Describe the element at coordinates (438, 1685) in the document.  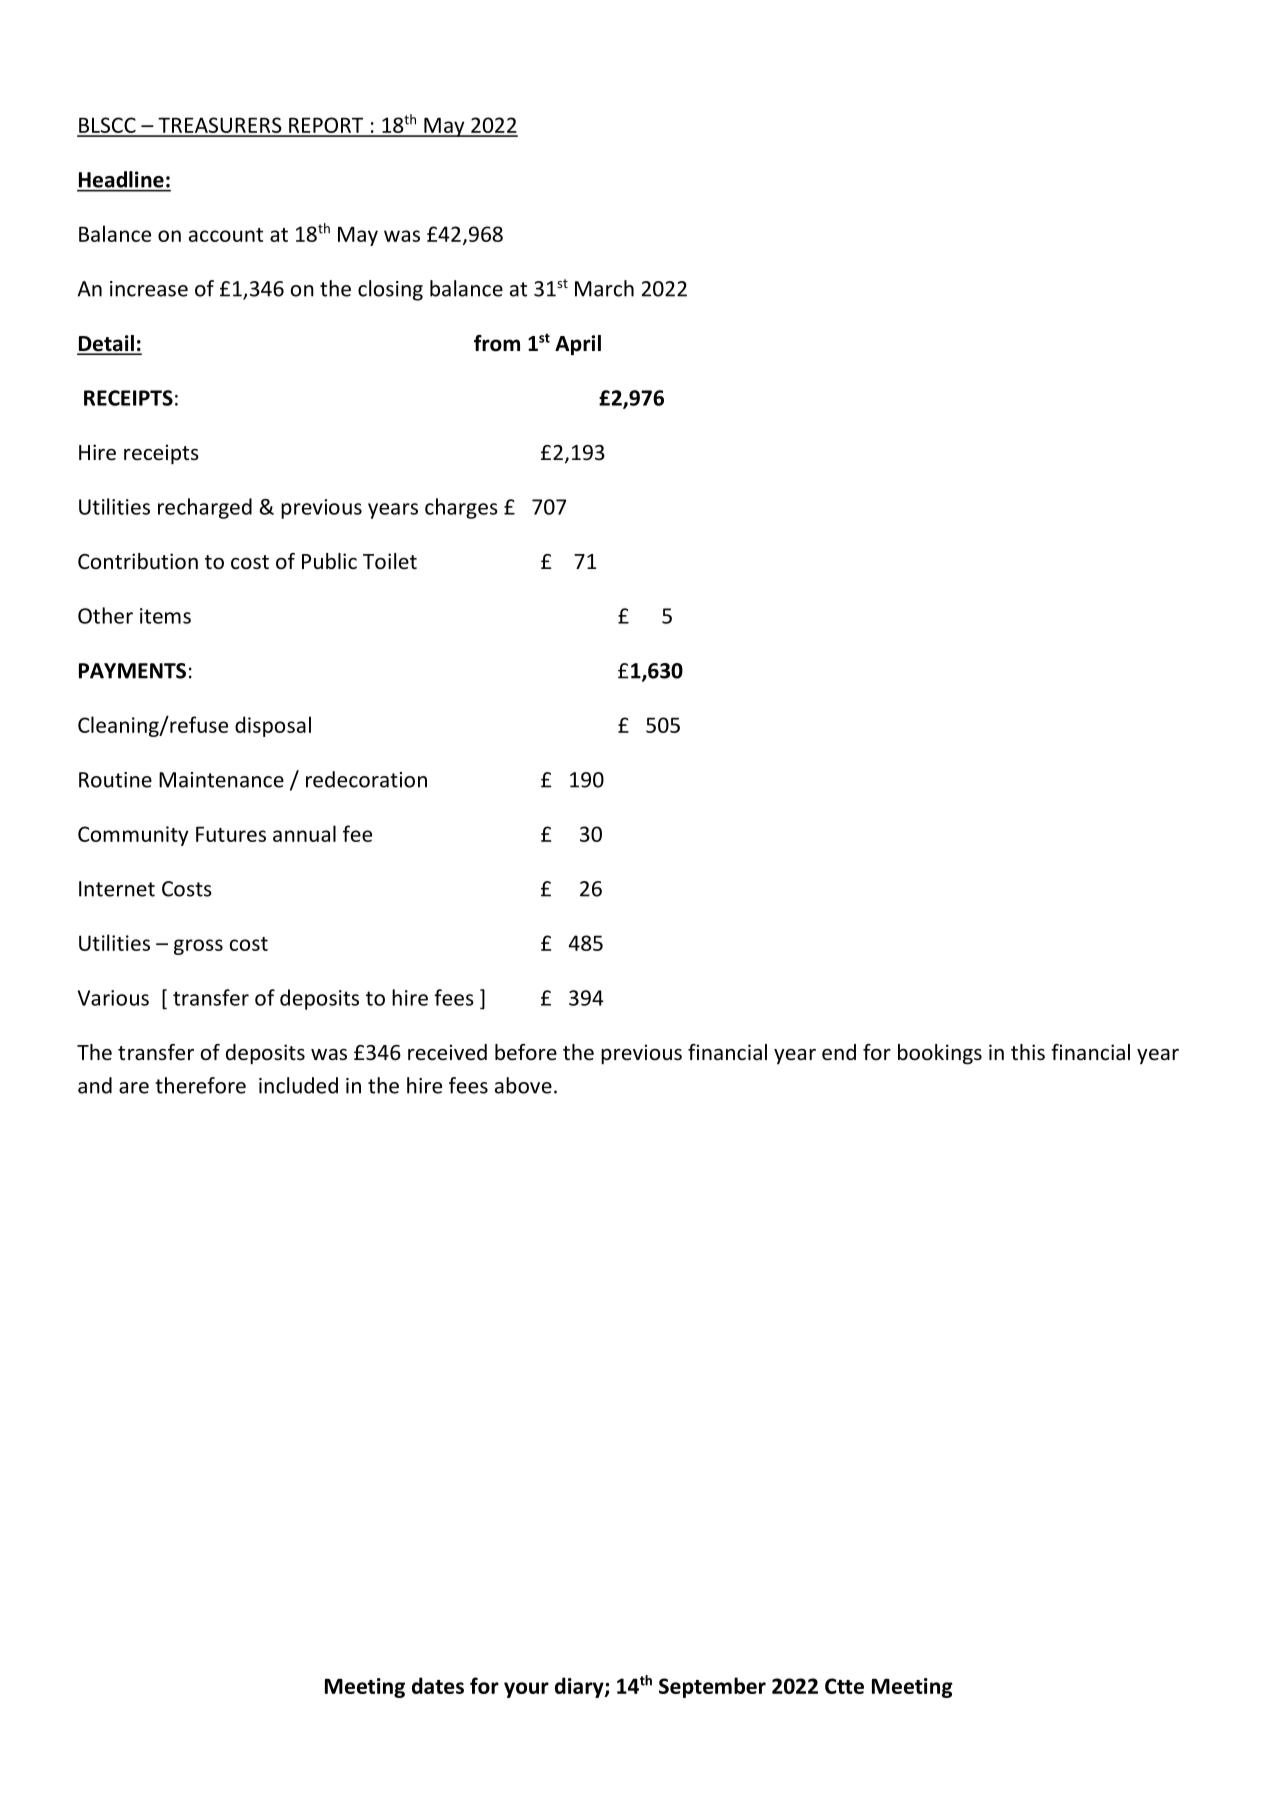
I see `dates` at that location.
